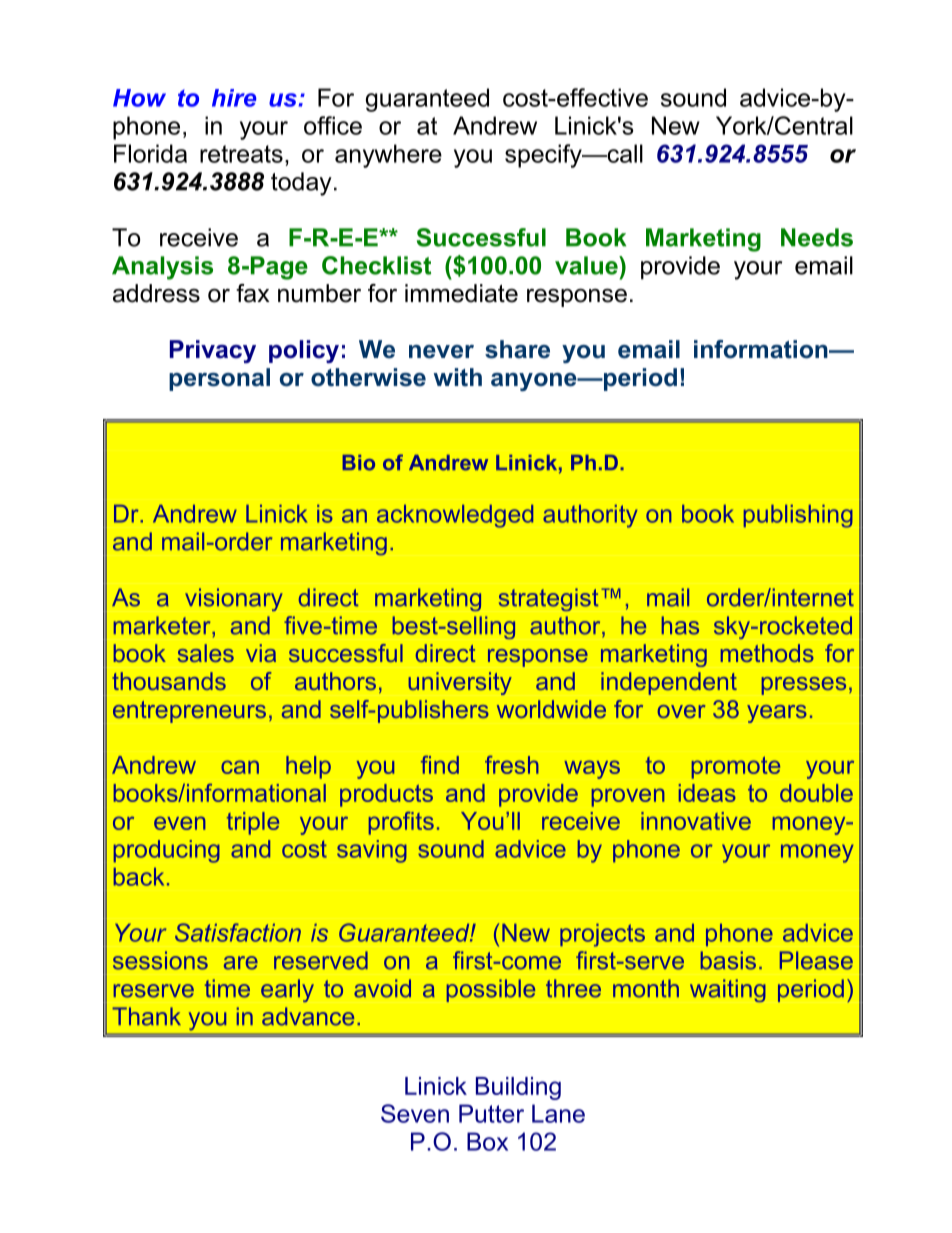  I want to click on retreats, so click(241, 154).
